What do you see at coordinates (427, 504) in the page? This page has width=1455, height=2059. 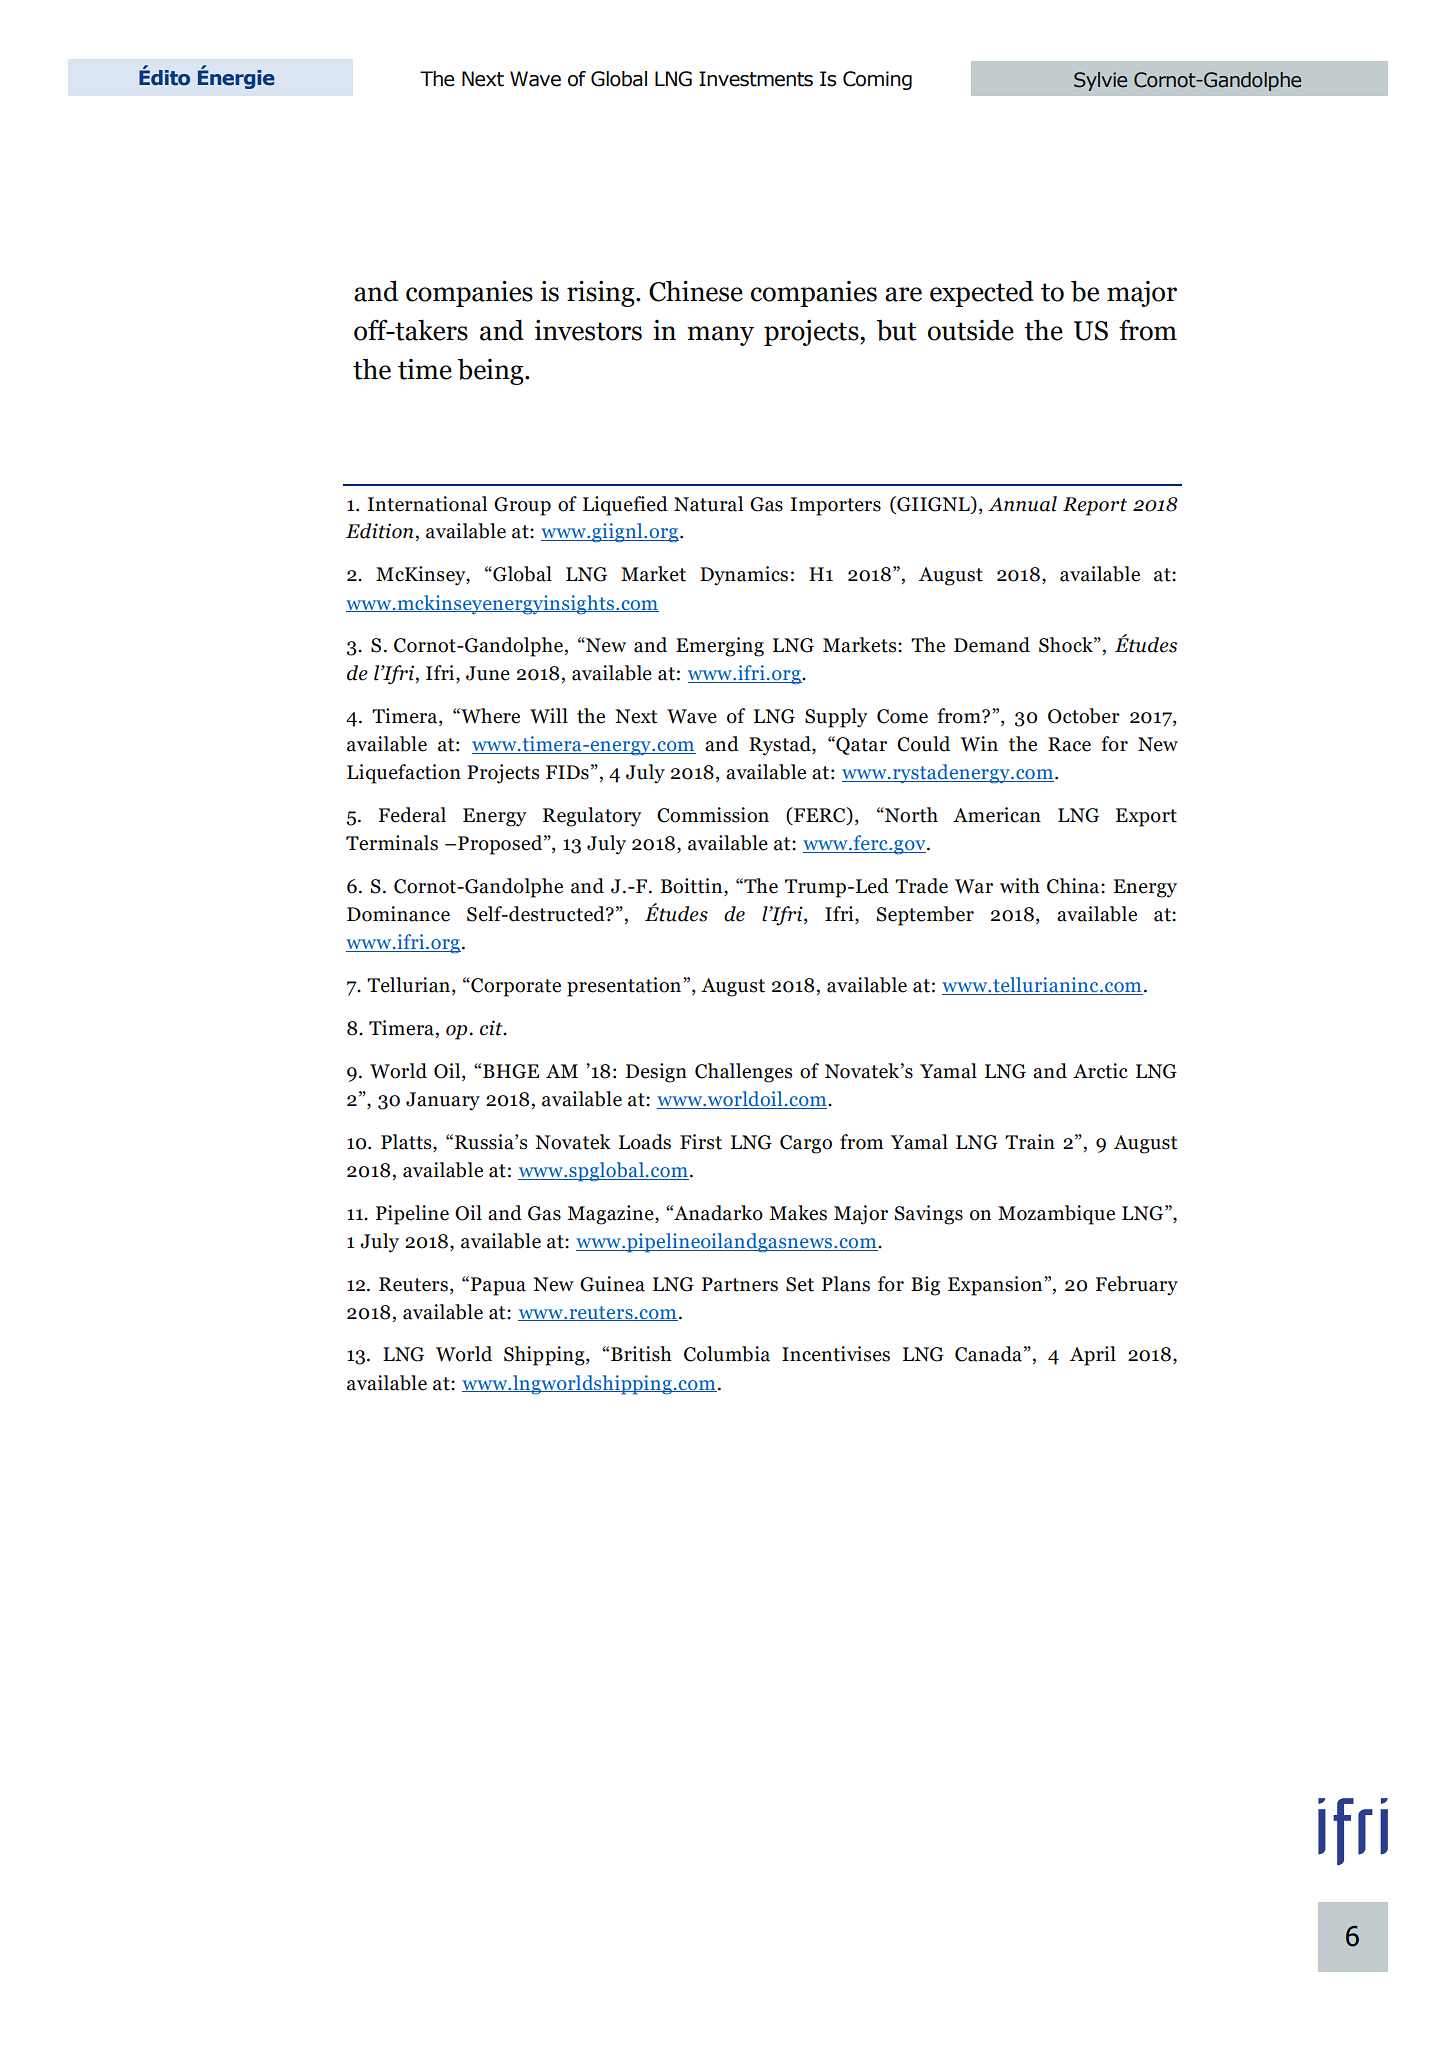 I see `International` at bounding box center [427, 504].
